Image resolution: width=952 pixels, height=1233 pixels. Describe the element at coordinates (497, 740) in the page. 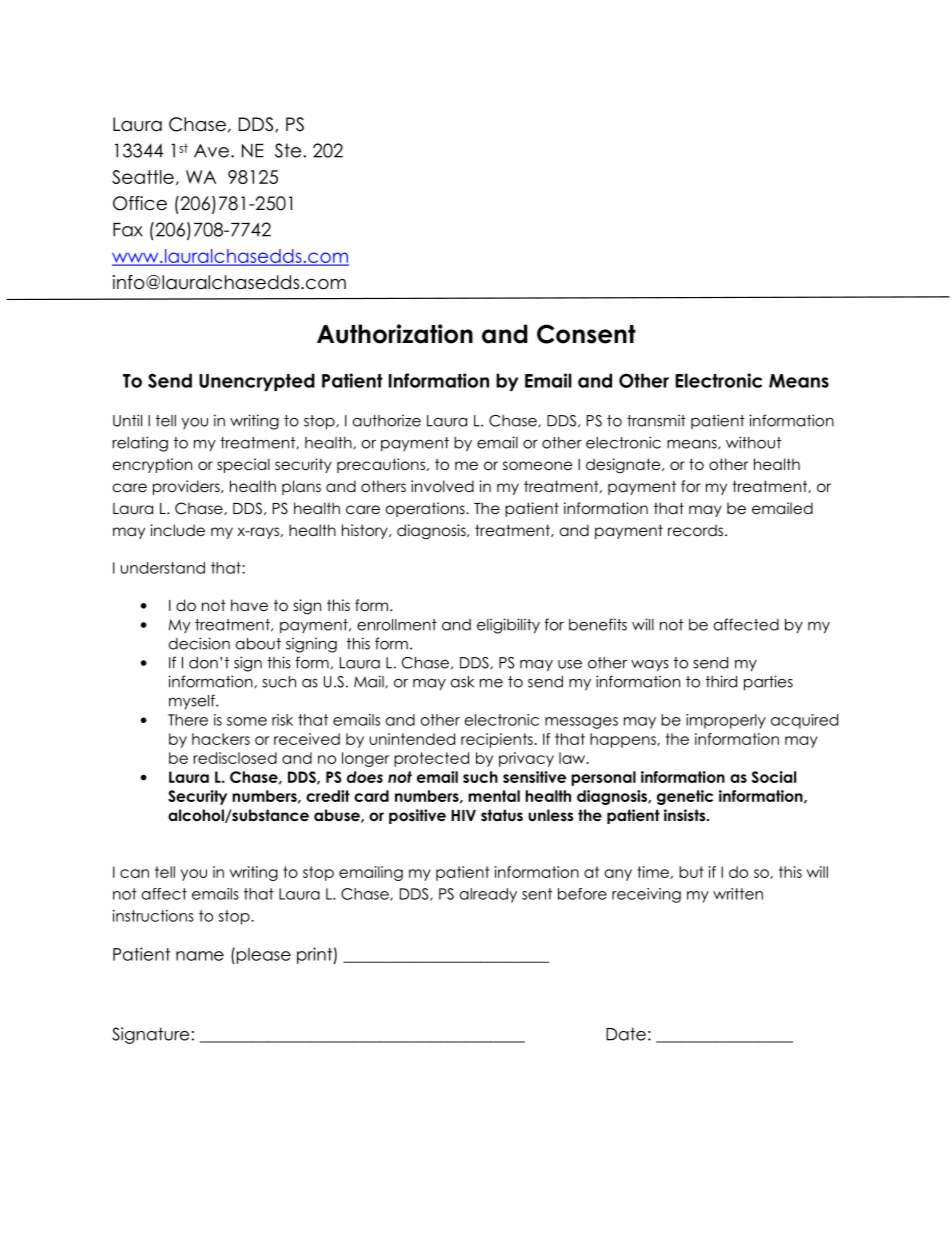

I see `recipients` at that location.
